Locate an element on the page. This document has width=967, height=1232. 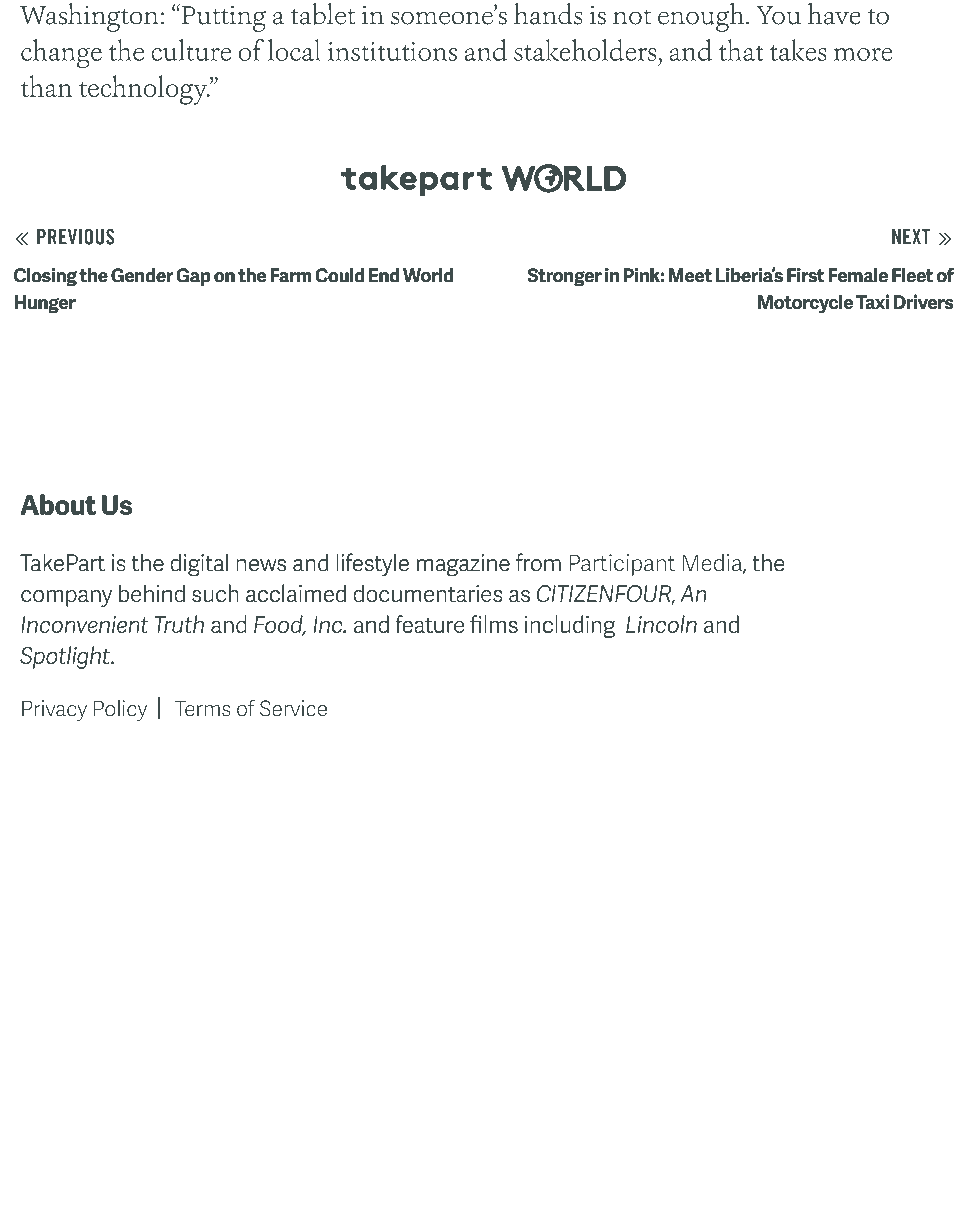
Stronger is located at coordinates (564, 277).
